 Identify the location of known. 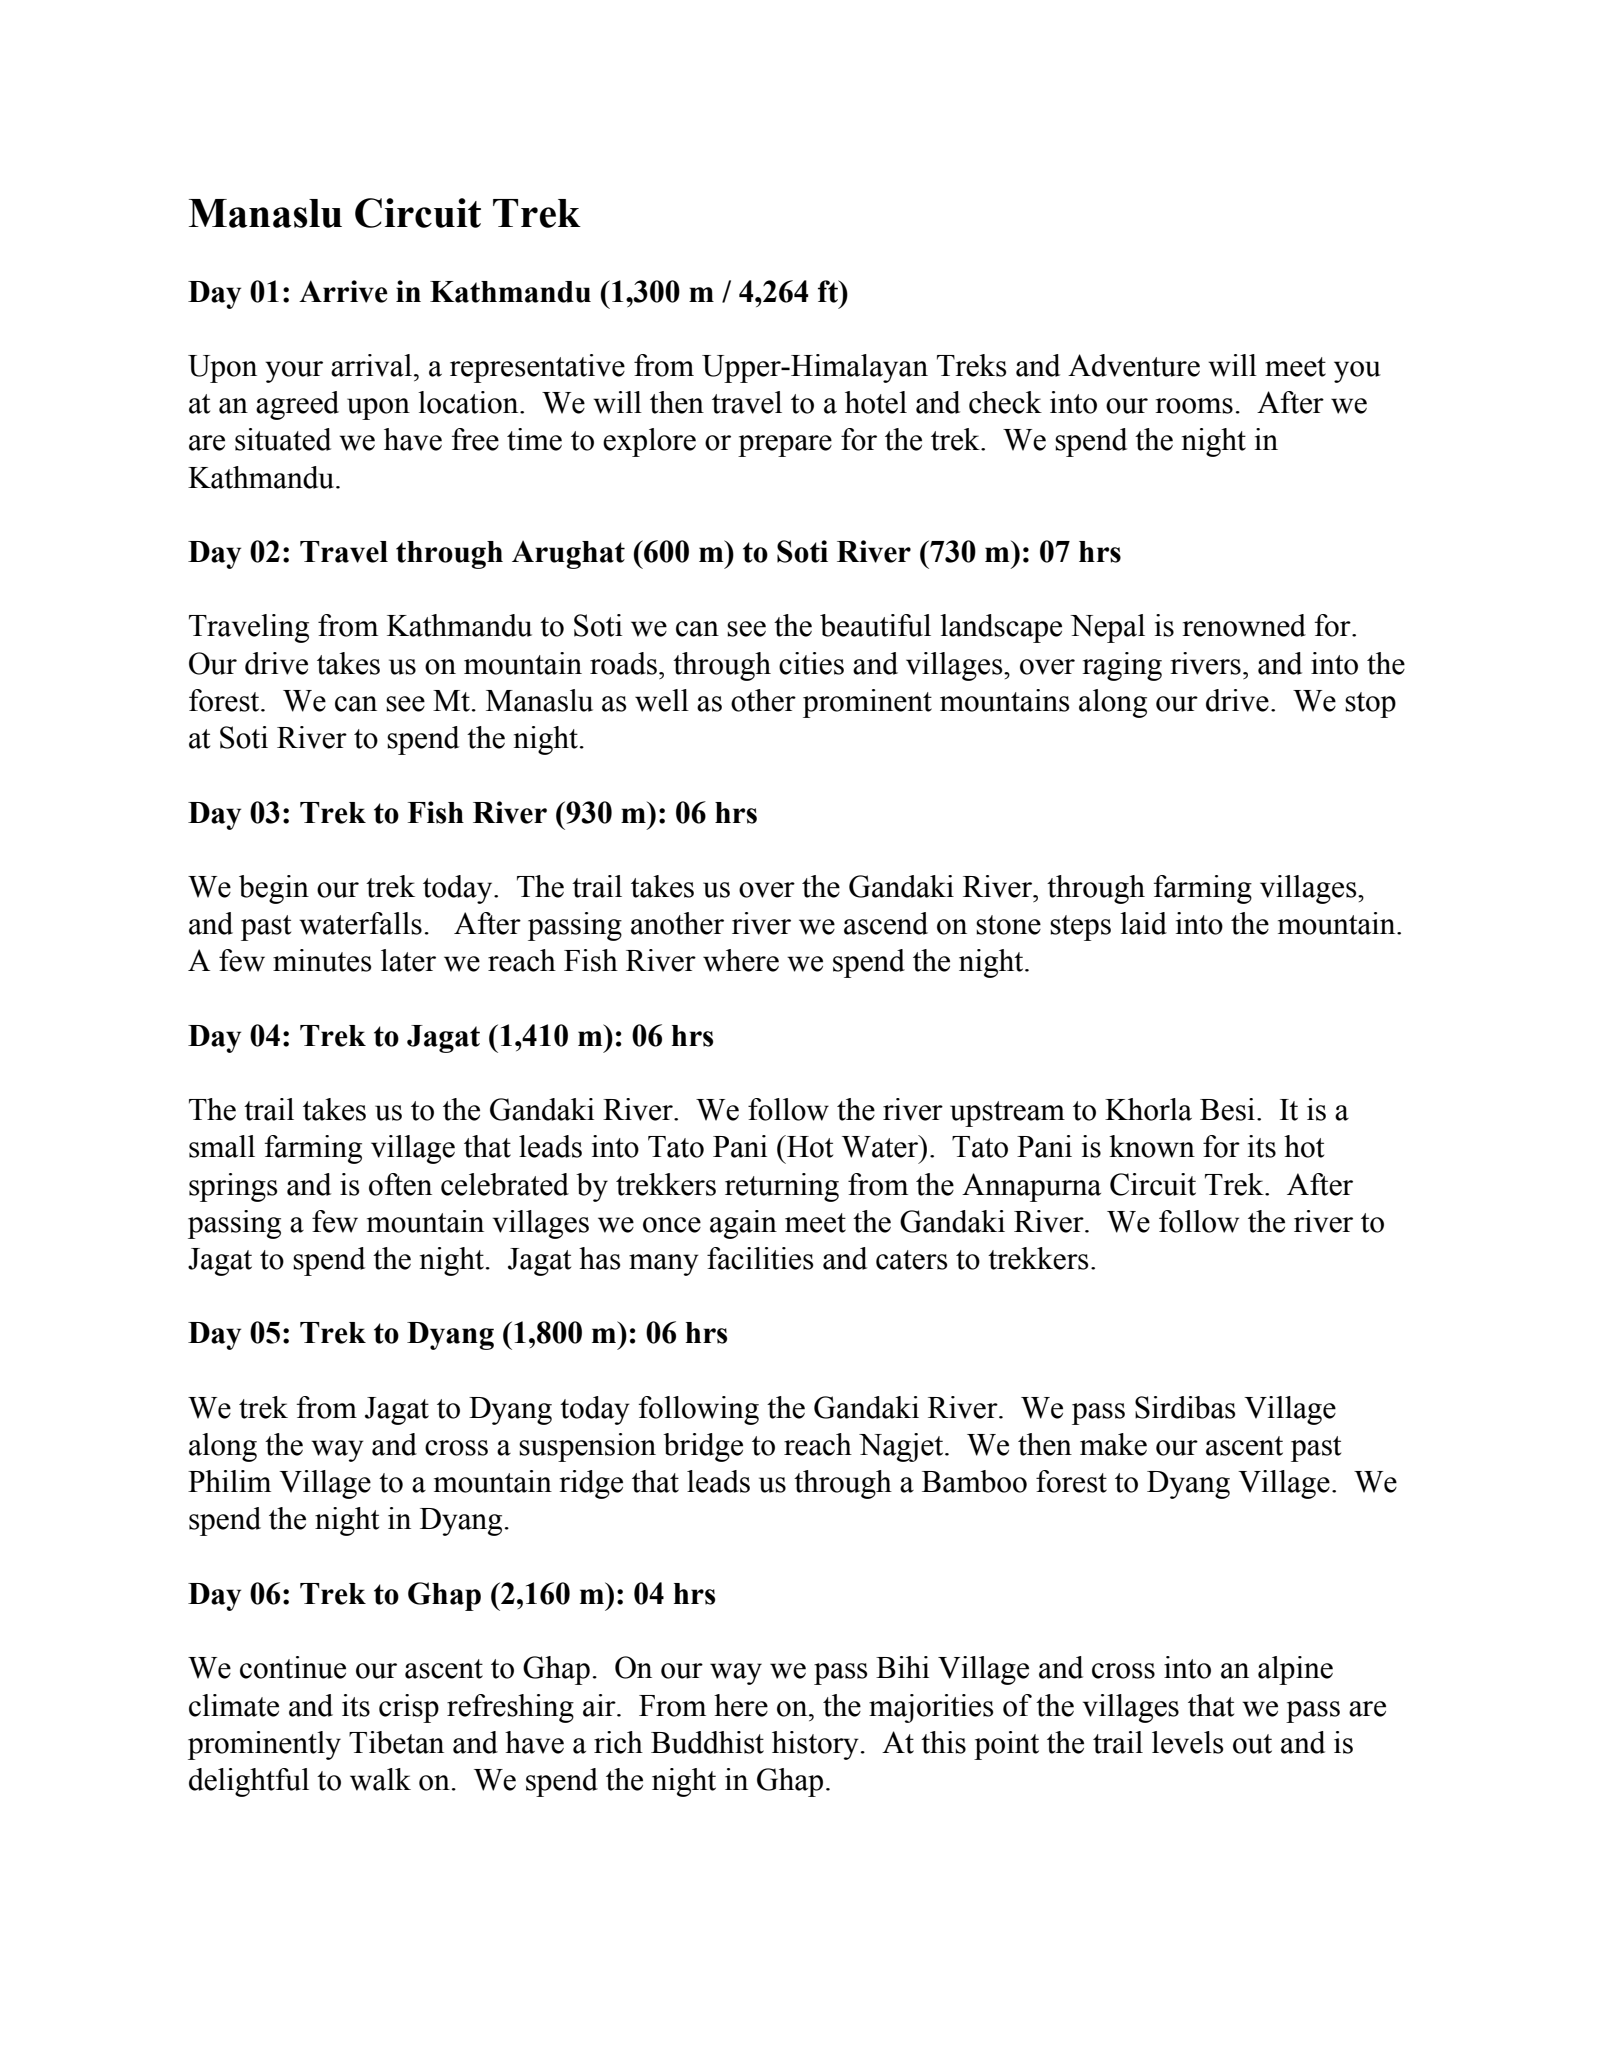
(1152, 1146).
